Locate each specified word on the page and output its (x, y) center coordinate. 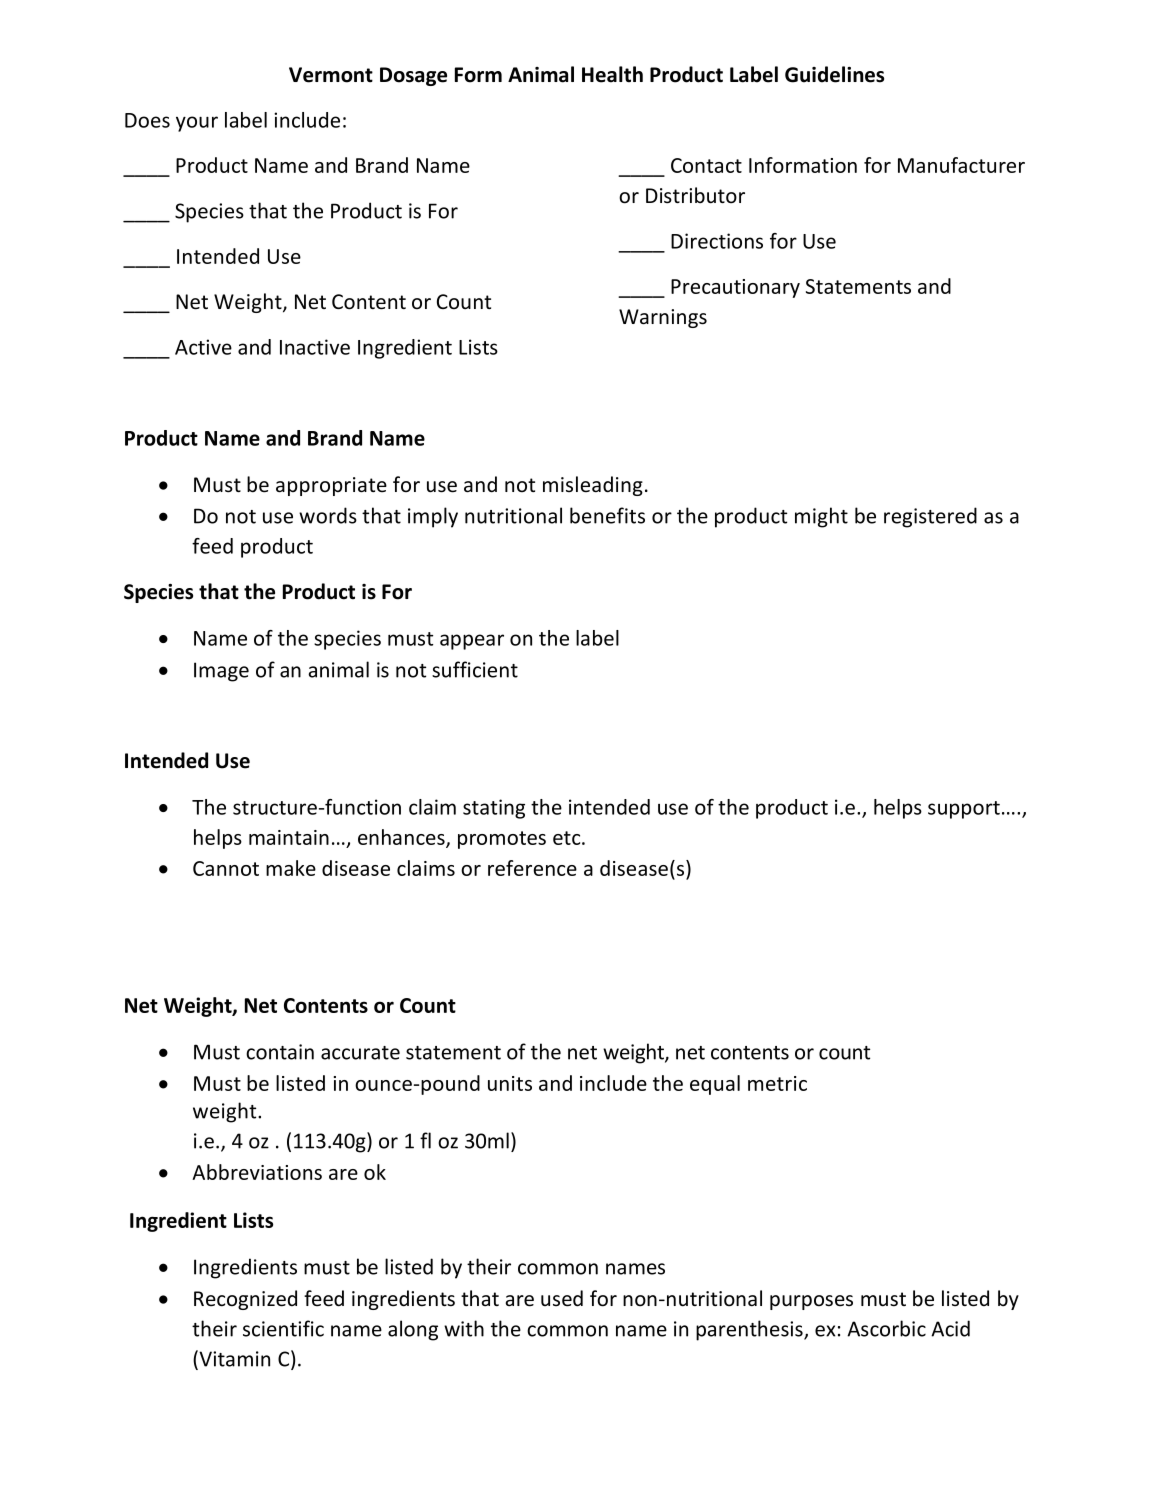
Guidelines (834, 74)
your (197, 124)
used (562, 1298)
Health (612, 74)
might (821, 517)
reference (532, 868)
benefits (607, 515)
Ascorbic (886, 1328)
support (964, 810)
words (328, 515)
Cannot (226, 868)
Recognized (245, 1300)
